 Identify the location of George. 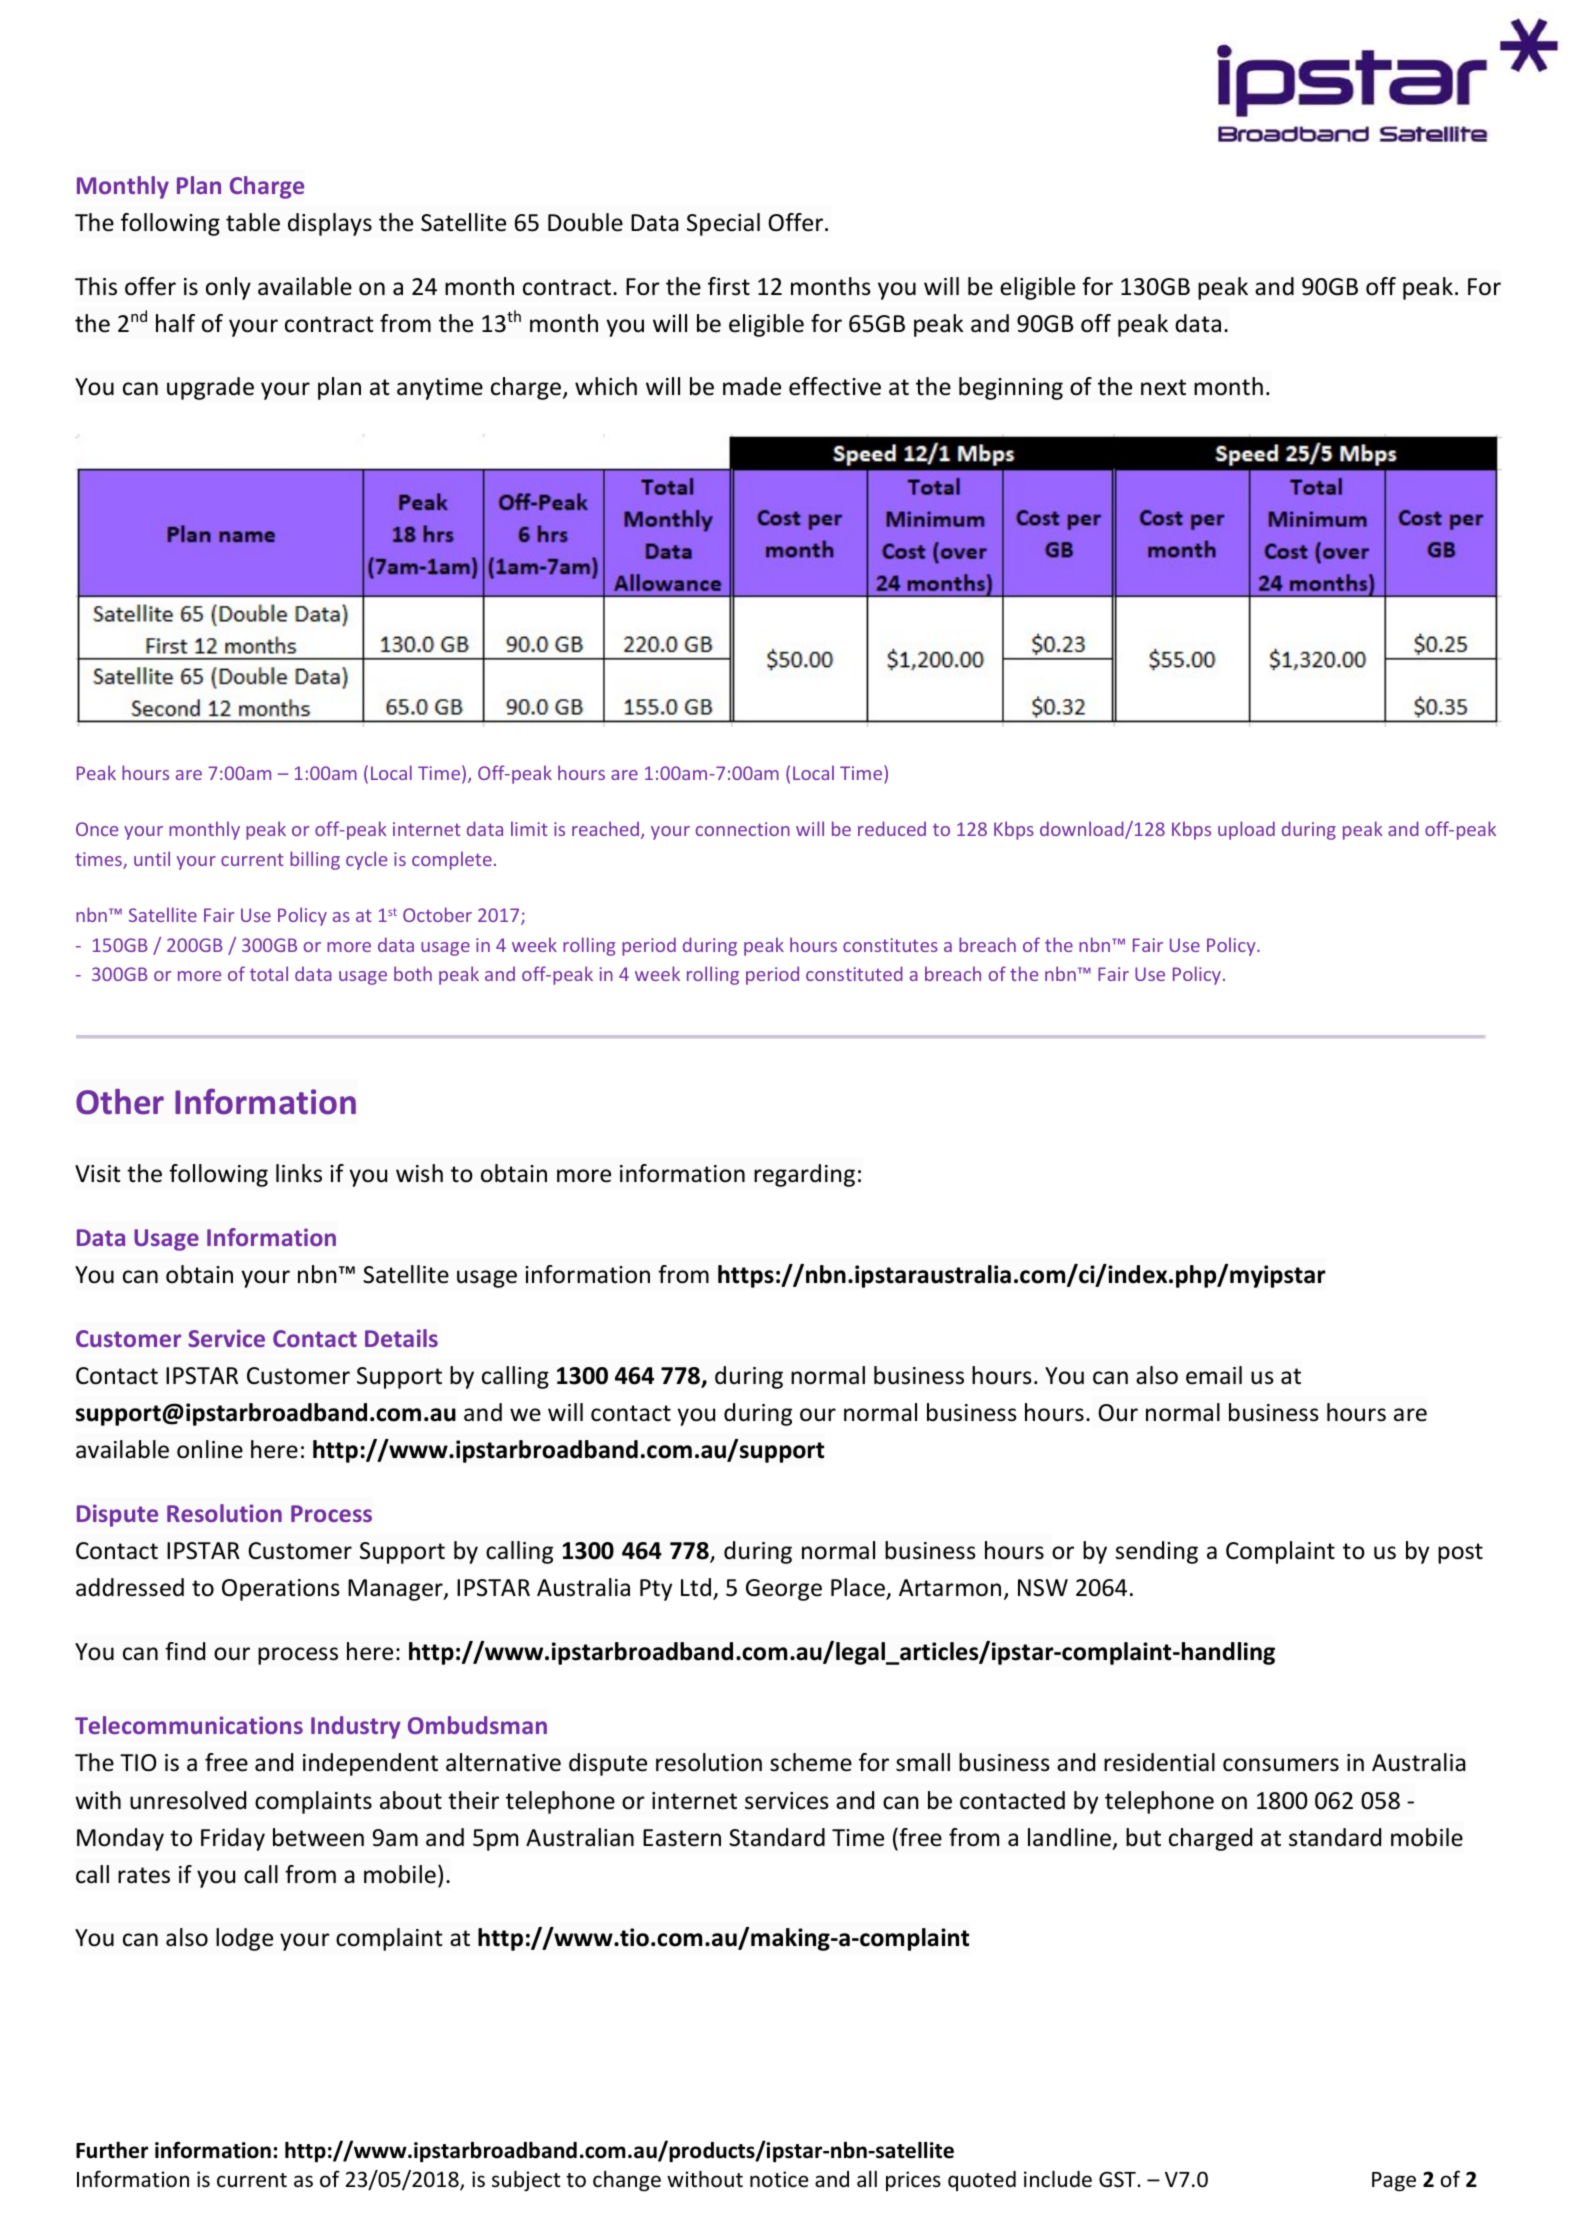
(784, 1590).
